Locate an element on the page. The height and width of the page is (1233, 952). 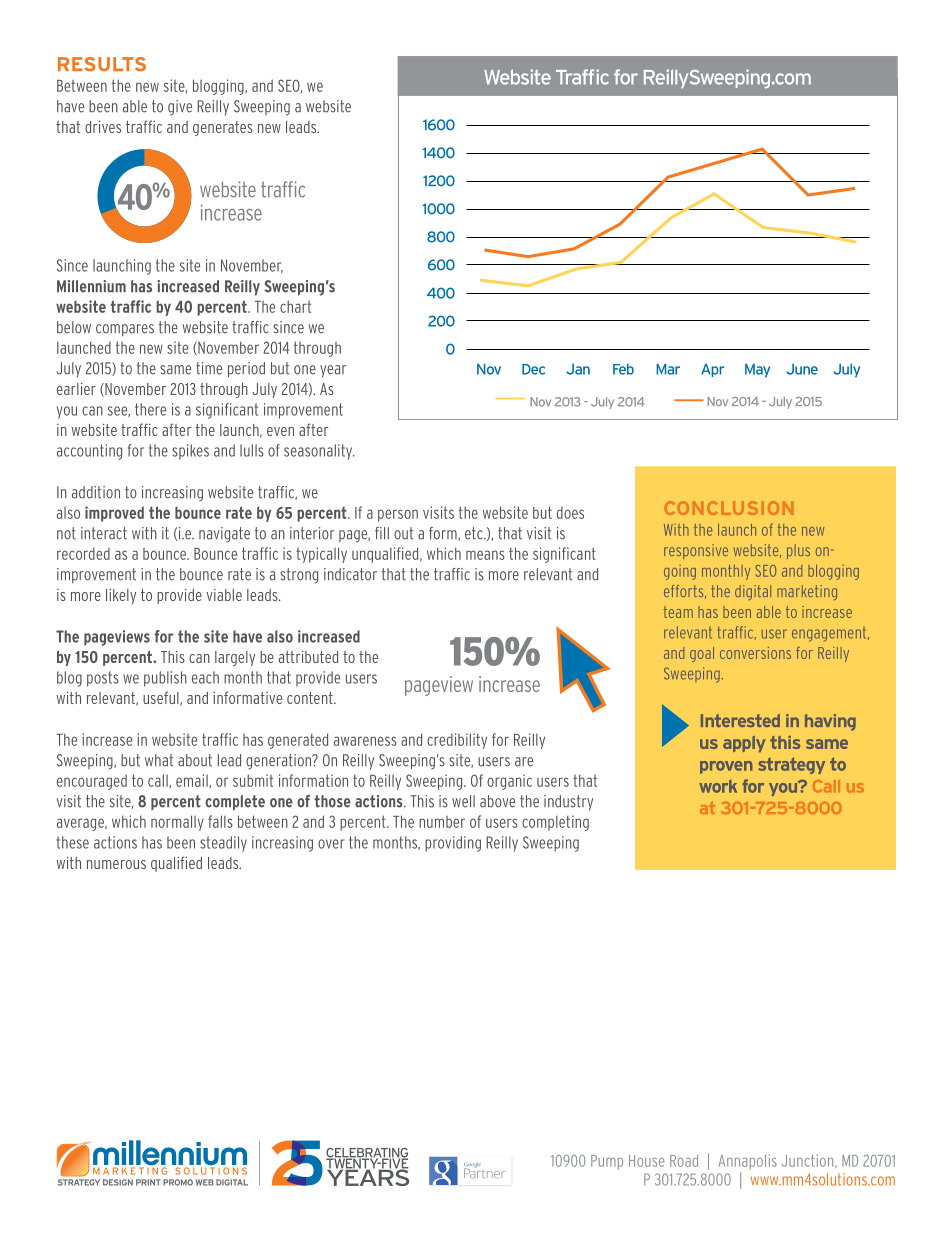
person is located at coordinates (398, 515).
